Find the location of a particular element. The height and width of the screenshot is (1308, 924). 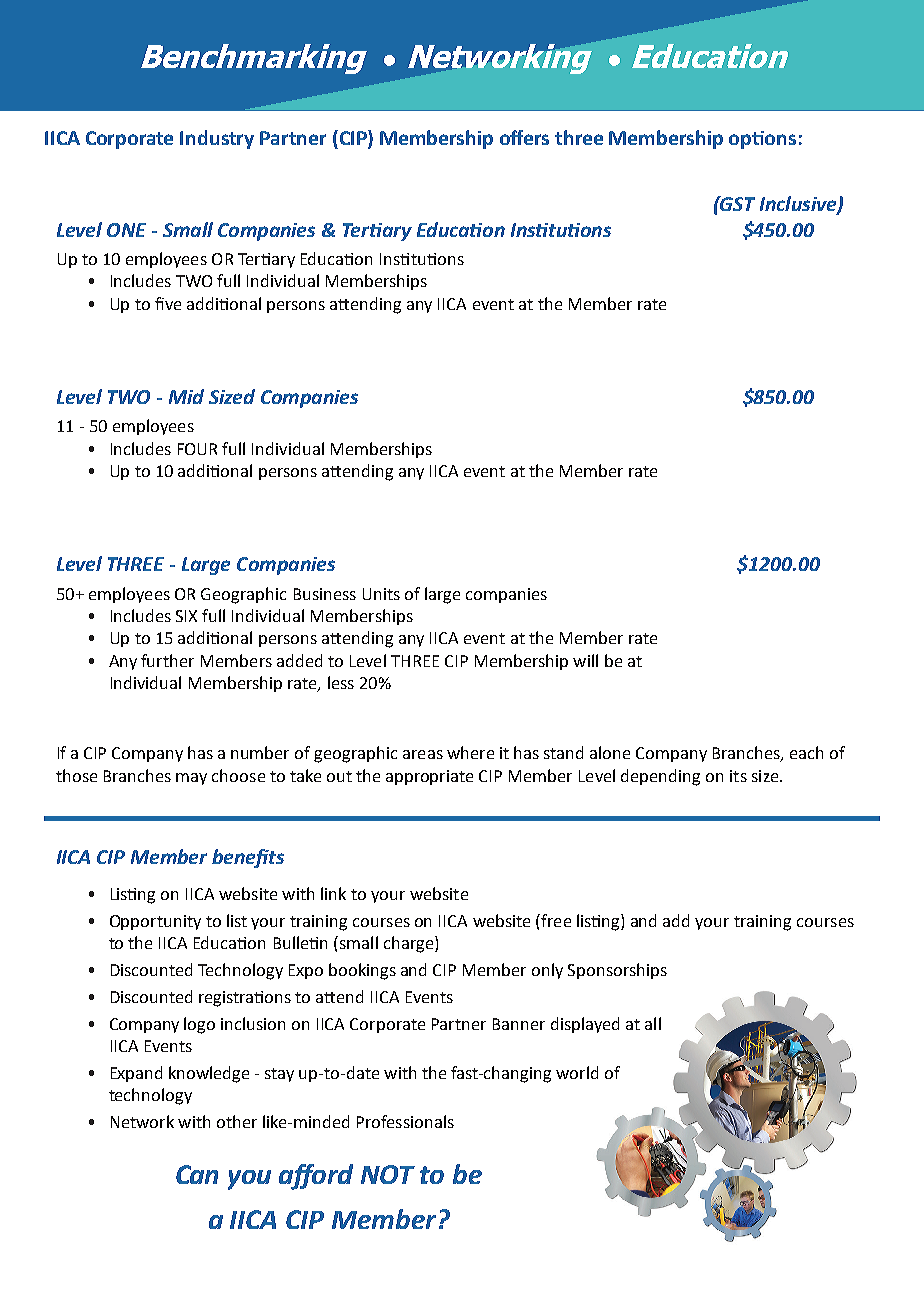

offers is located at coordinates (524, 137).
